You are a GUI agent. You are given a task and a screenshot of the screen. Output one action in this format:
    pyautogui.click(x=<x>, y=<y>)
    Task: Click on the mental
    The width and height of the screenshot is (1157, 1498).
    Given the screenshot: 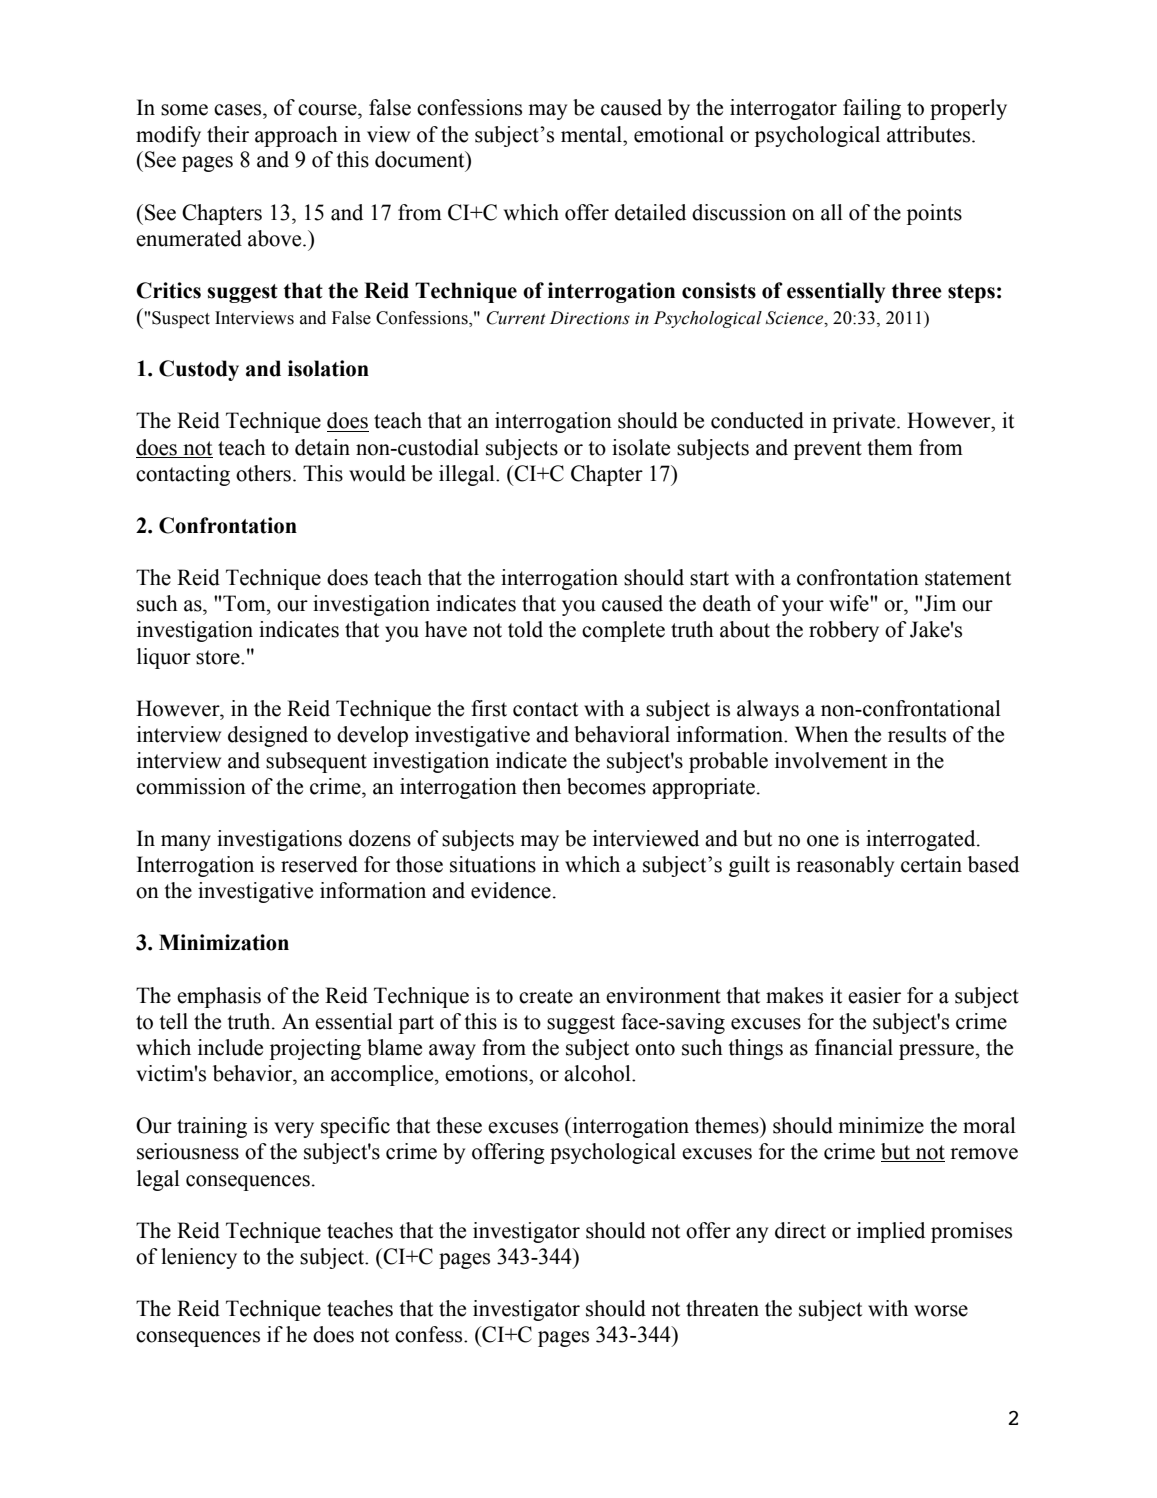 What is the action you would take?
    pyautogui.click(x=593, y=134)
